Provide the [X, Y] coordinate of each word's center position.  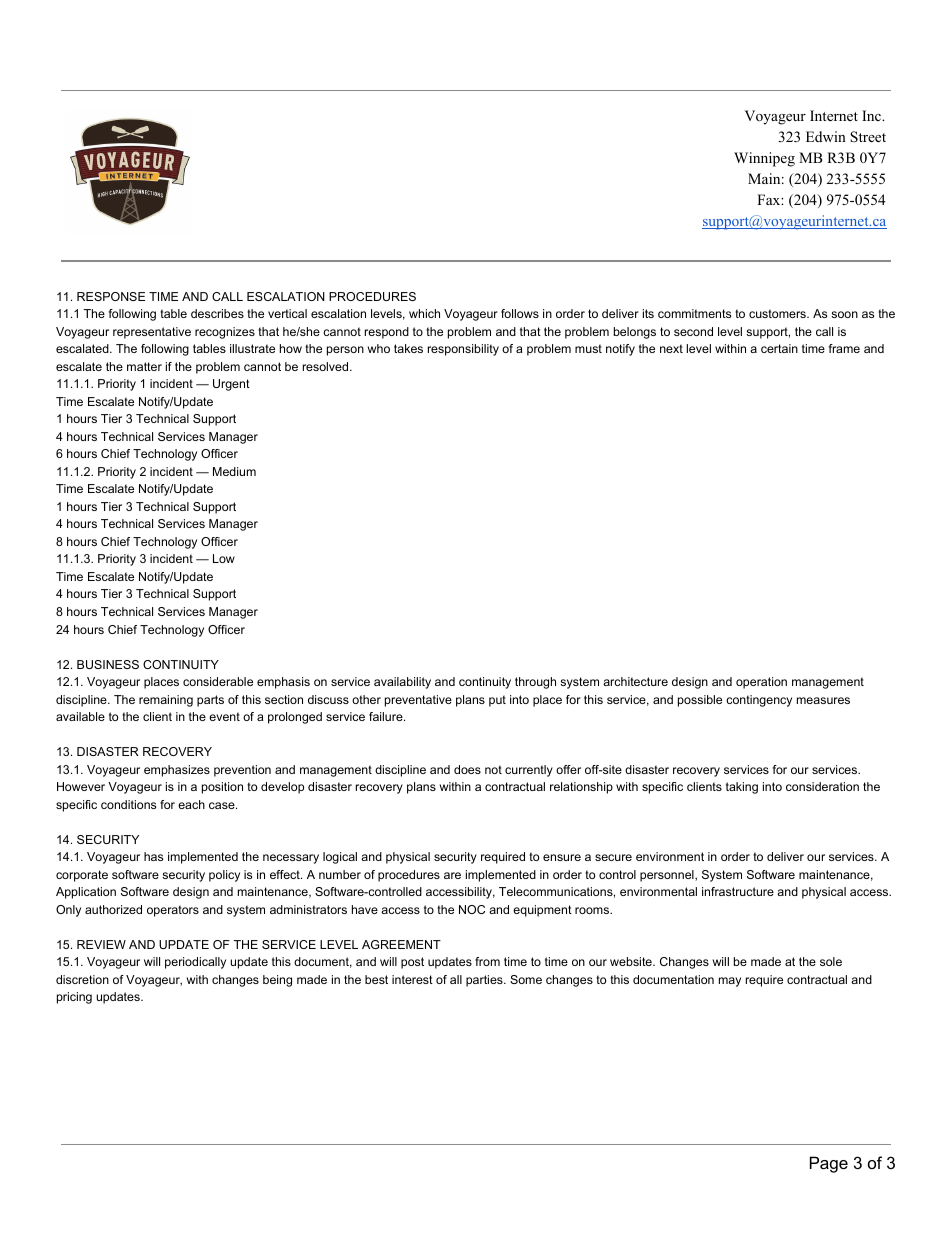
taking [742, 788]
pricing [74, 998]
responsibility [463, 350]
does [467, 769]
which [424, 313]
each [191, 804]
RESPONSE [111, 296]
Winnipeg [764, 159]
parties [485, 981]
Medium [234, 471]
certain [779, 348]
